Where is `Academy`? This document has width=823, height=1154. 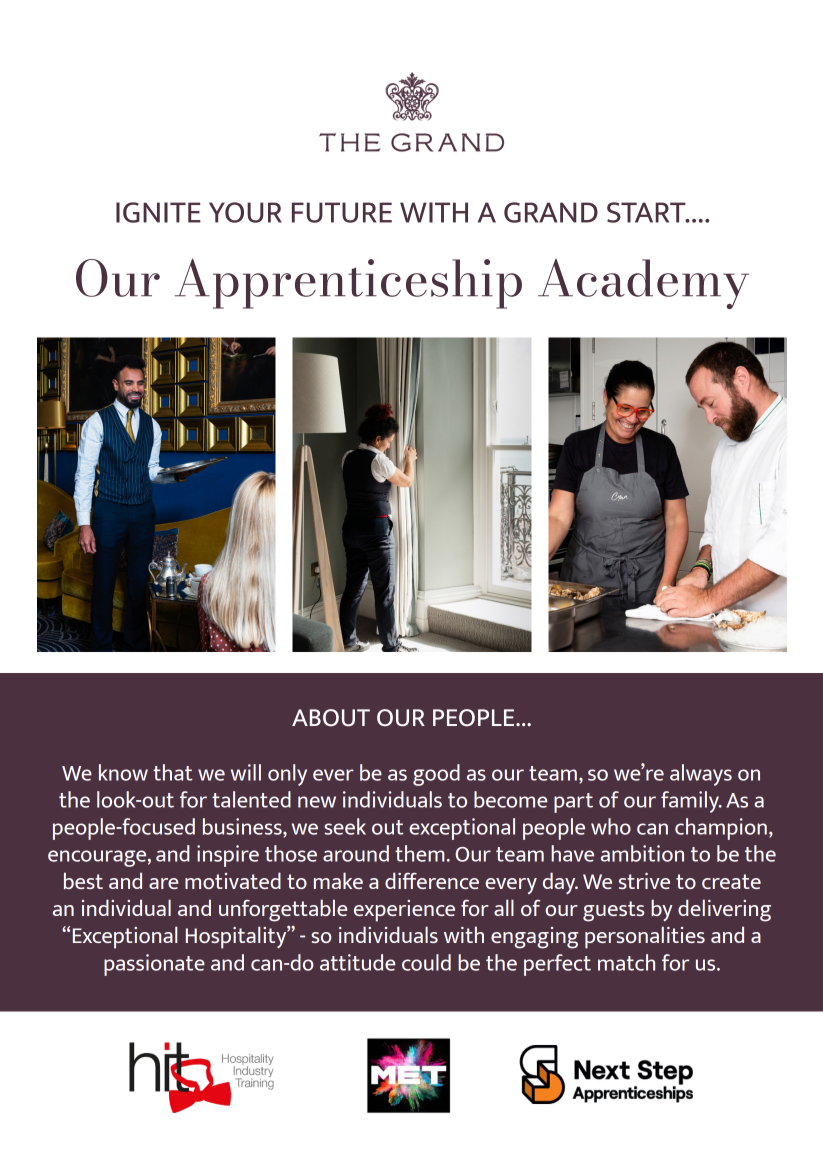
Academy is located at coordinates (643, 284).
